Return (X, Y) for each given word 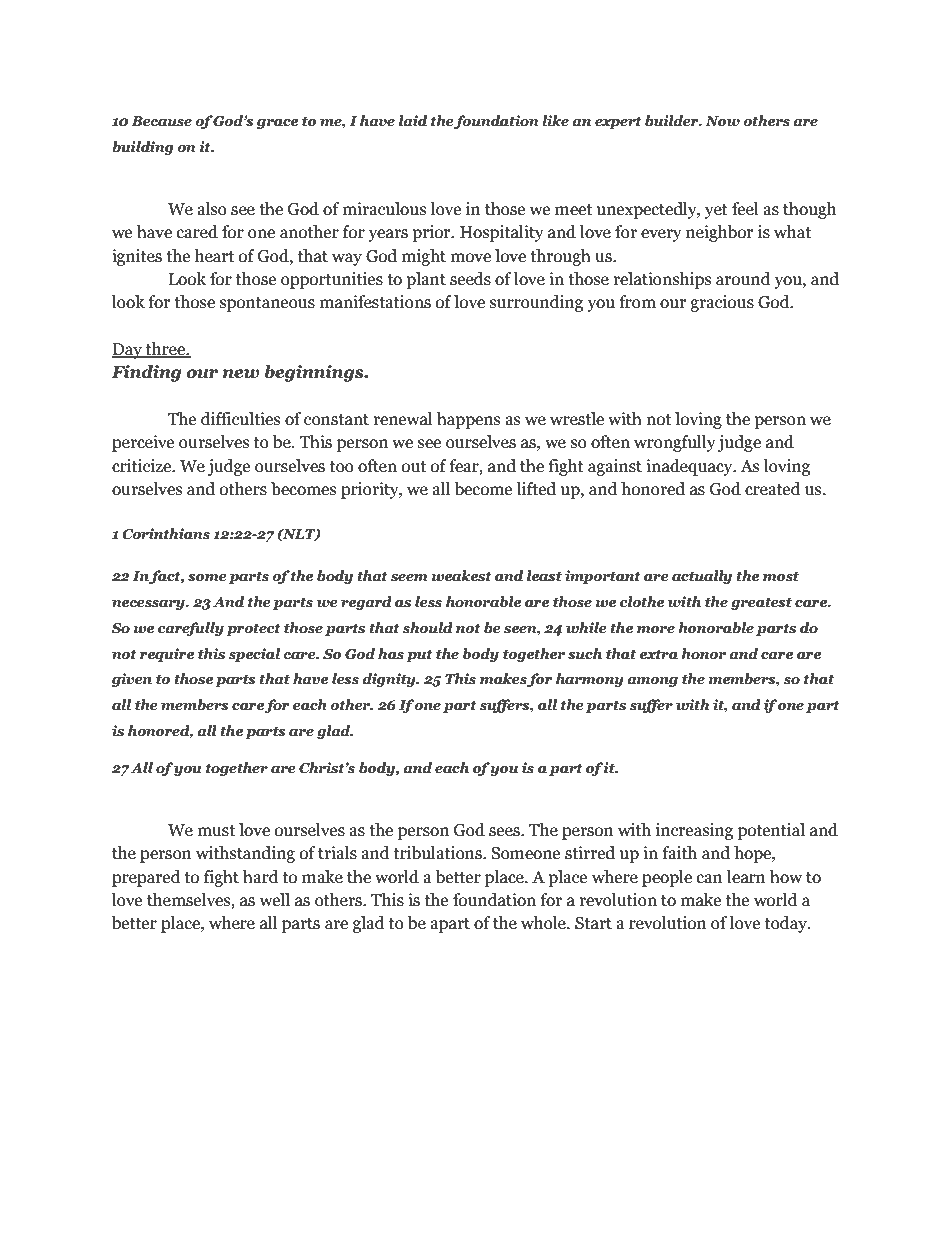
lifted (536, 489)
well (275, 900)
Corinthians (166, 534)
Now (722, 121)
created (773, 489)
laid (413, 121)
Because (162, 121)
